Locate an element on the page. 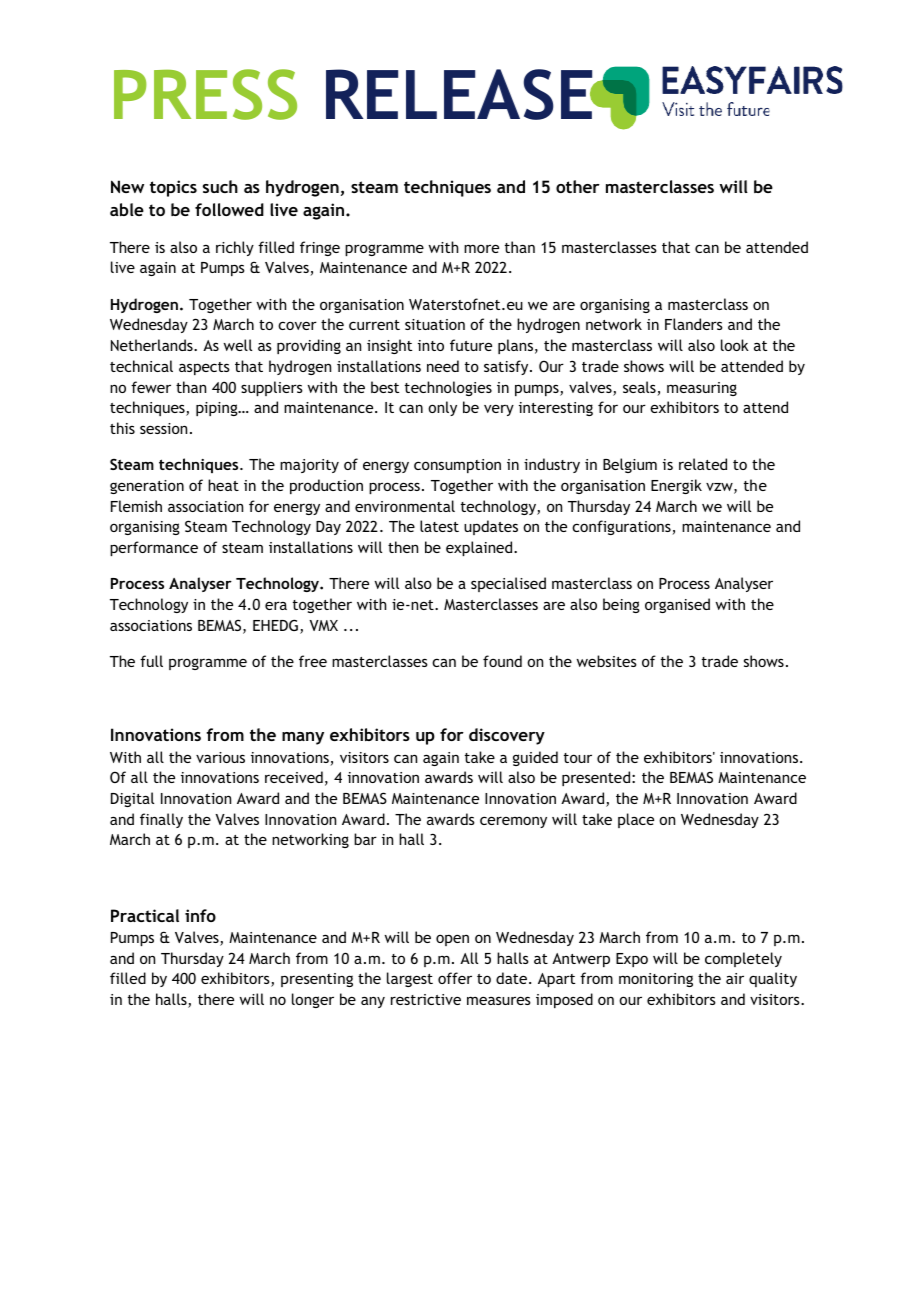 This document has height=1307, width=924. full is located at coordinates (151, 661).
